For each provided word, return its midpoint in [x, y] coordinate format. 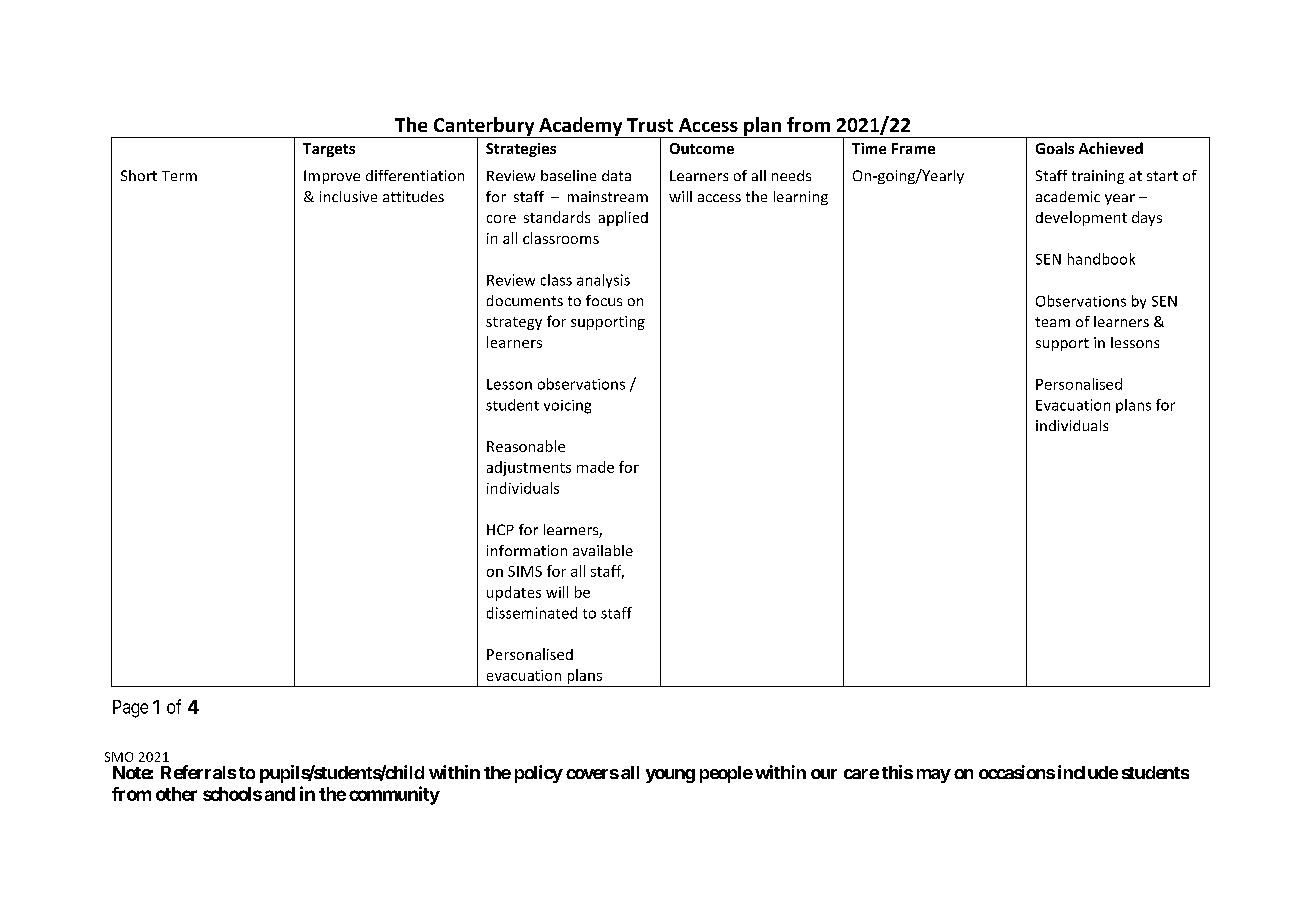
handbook [1101, 259]
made [595, 467]
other [176, 794]
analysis [603, 281]
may [934, 776]
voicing [567, 407]
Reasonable [526, 446]
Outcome [702, 148]
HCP [500, 529]
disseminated [532, 613]
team [1052, 322]
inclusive [348, 196]
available [603, 550]
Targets [329, 150]
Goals [1055, 148]
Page [130, 709]
